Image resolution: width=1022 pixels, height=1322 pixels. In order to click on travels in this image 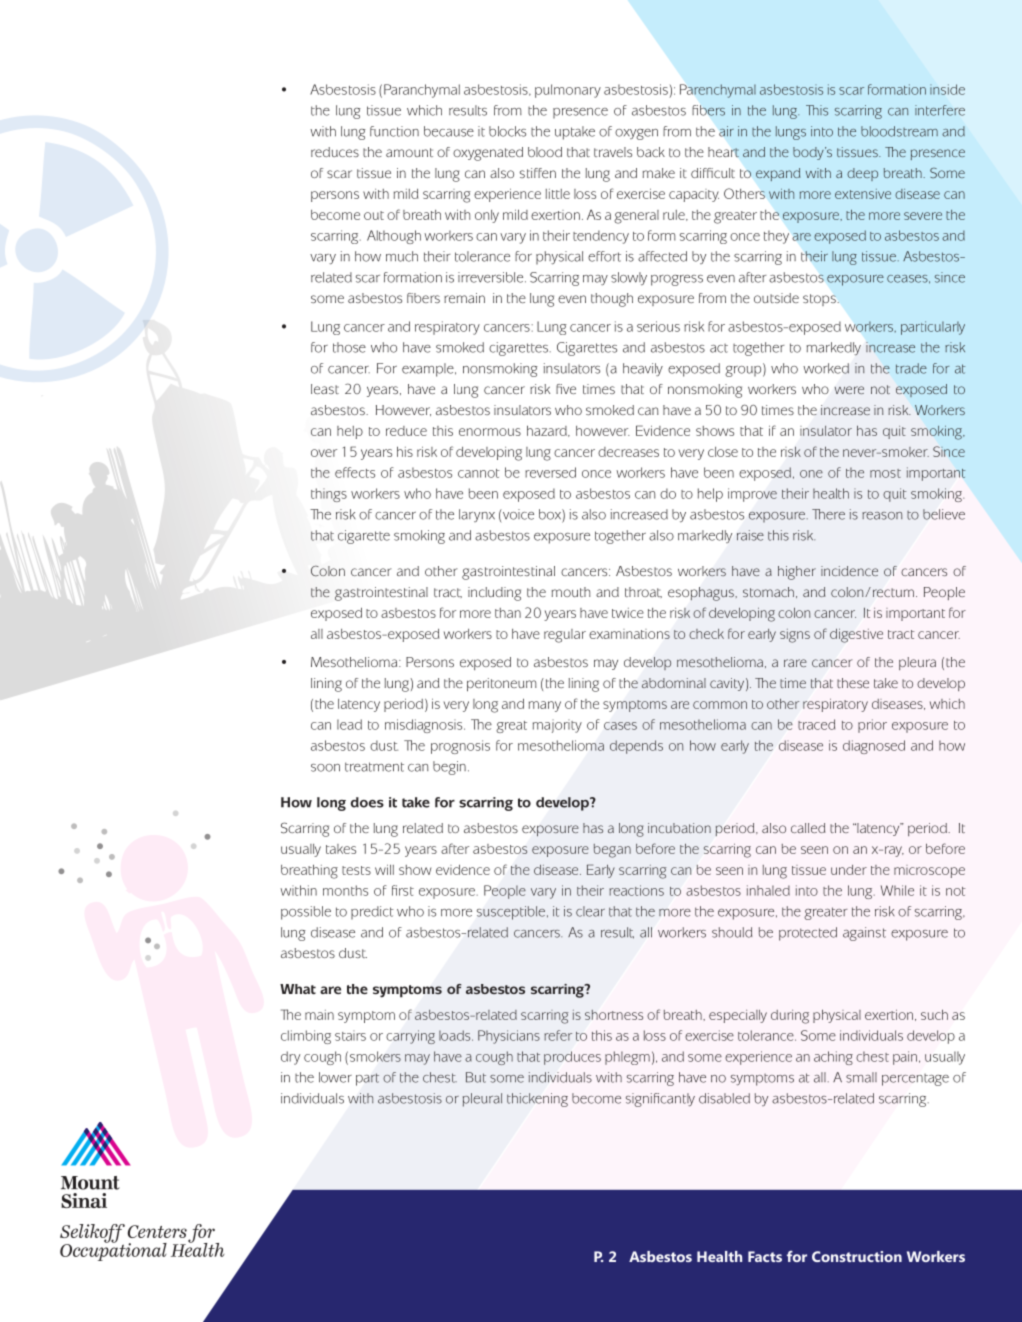, I will do `click(613, 152)`.
